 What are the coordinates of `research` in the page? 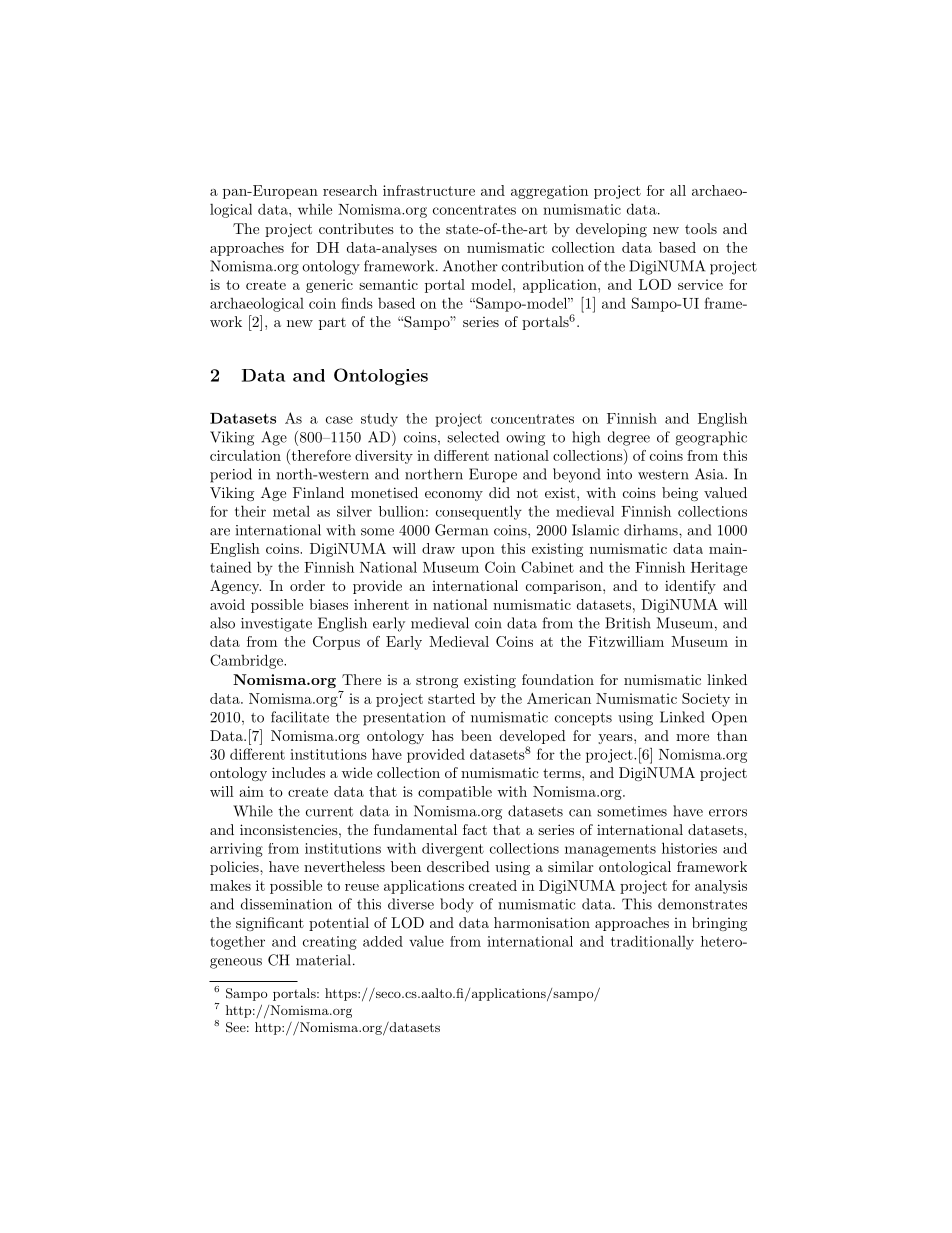 It's located at (350, 190).
